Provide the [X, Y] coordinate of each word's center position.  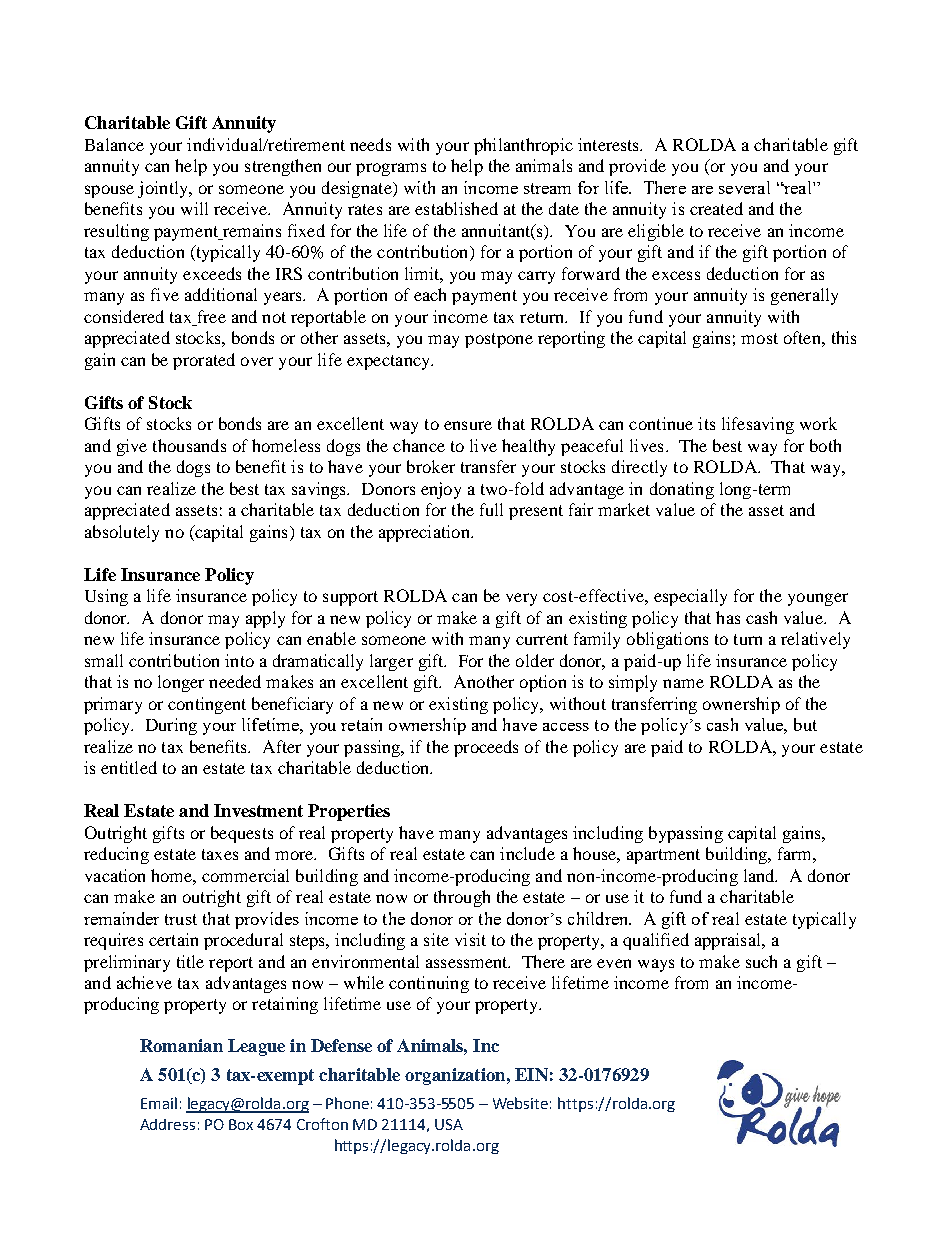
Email [159, 1103]
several [744, 187]
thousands [189, 445]
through [462, 898]
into [239, 660]
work [818, 423]
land [760, 875]
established [456, 208]
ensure [468, 425]
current [542, 639]
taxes [220, 854]
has [728, 617]
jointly [164, 189]
